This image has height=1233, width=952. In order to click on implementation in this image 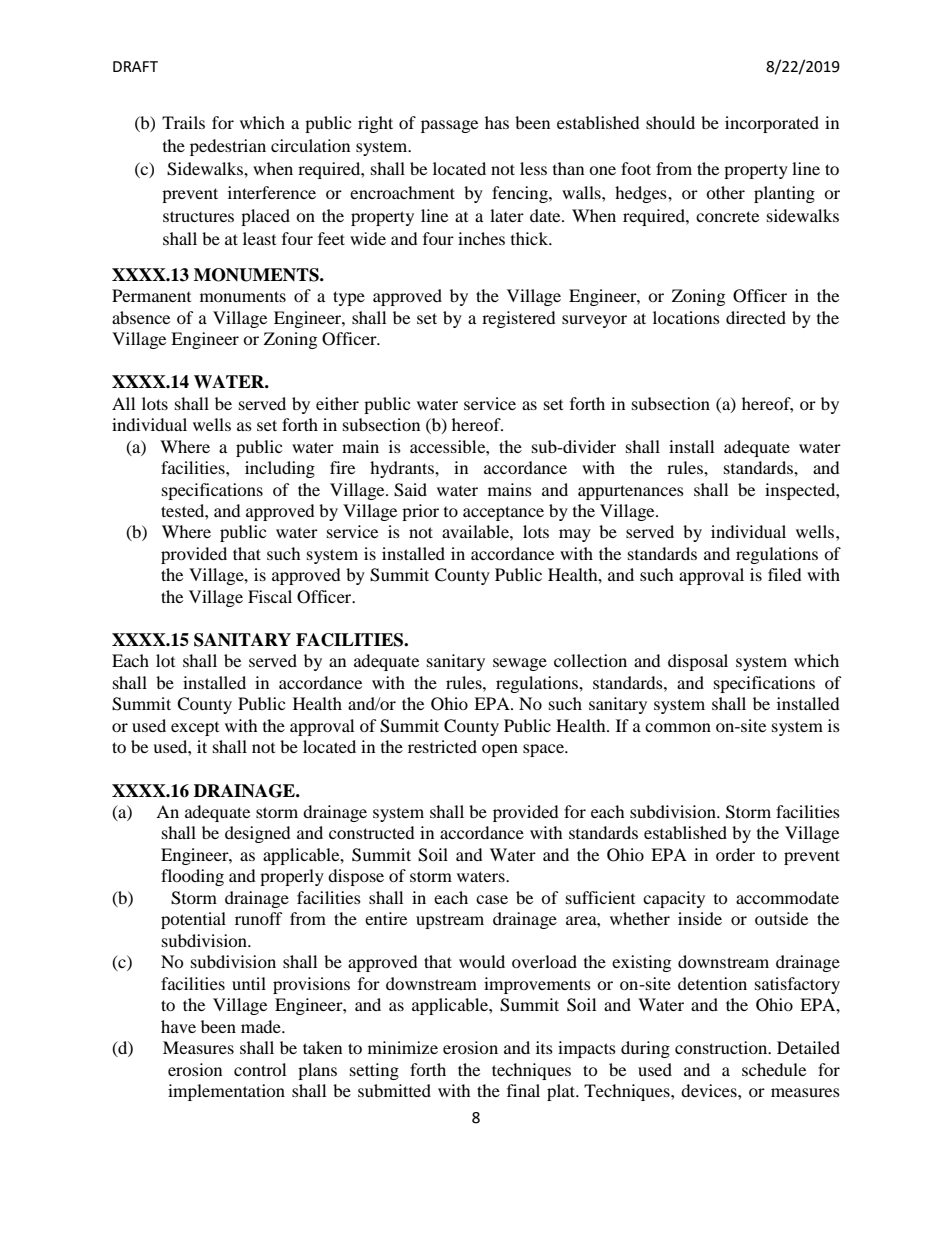, I will do `click(226, 1092)`.
